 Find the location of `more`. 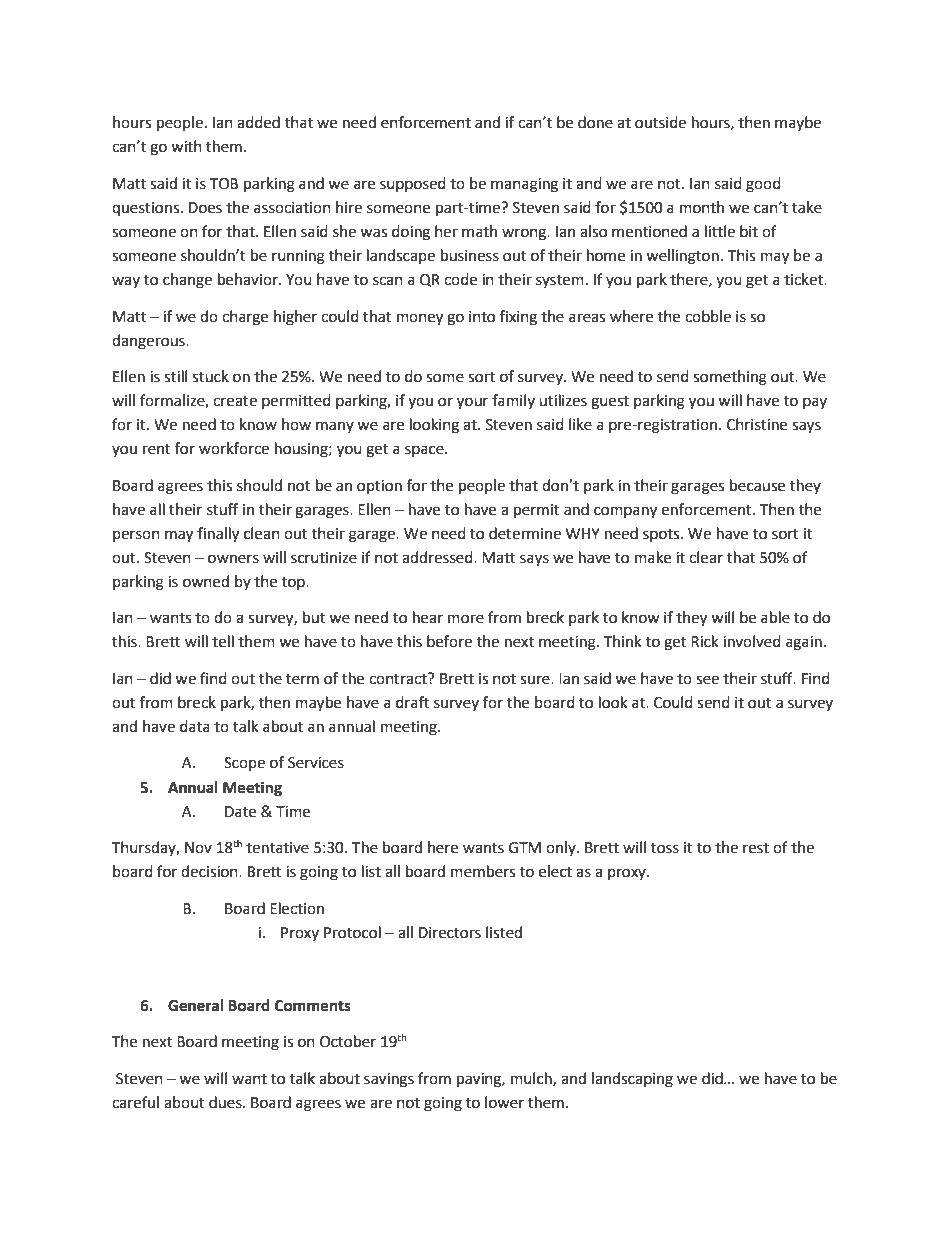

more is located at coordinates (466, 619).
